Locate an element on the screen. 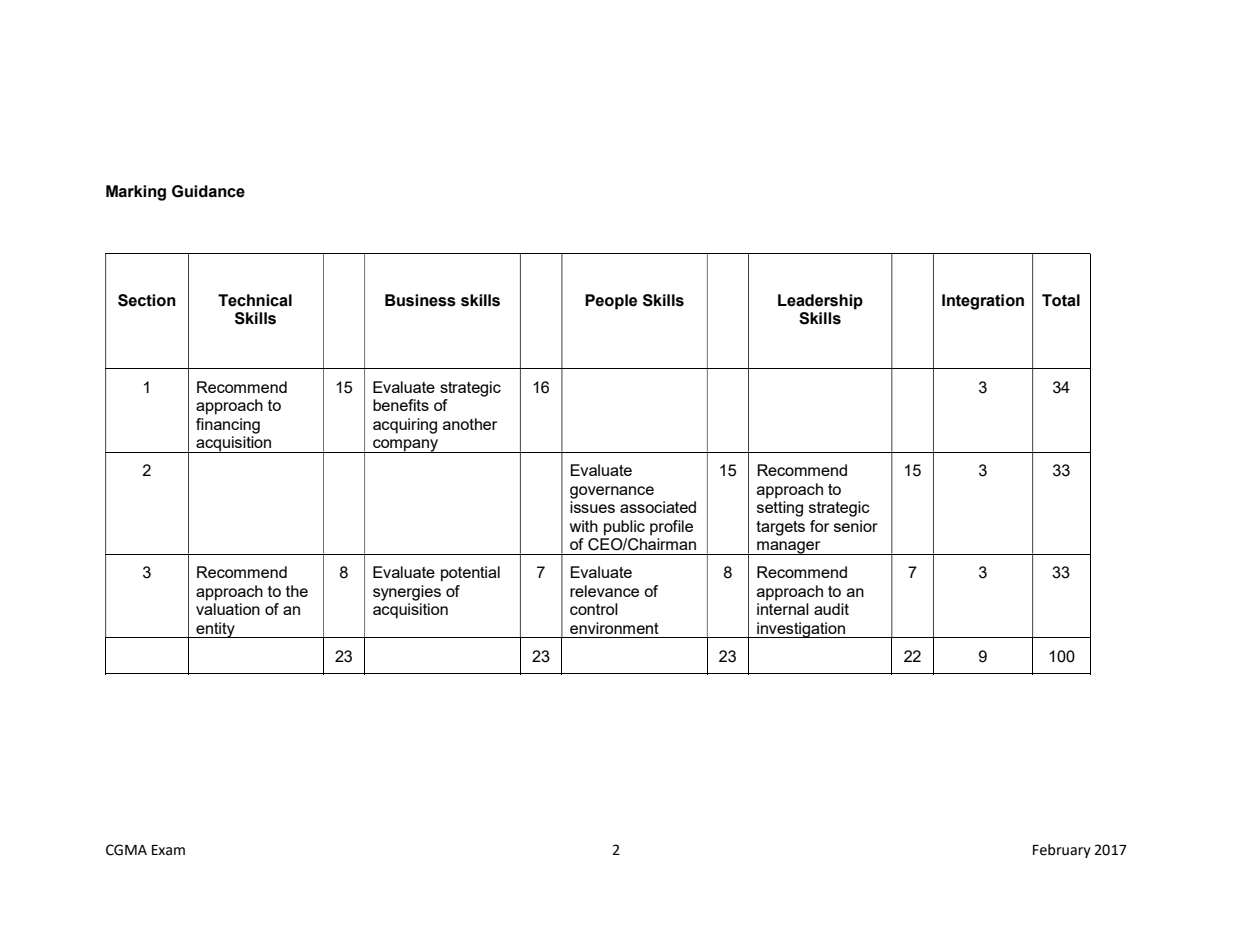 The height and width of the screenshot is (952, 1233). People is located at coordinates (611, 302).
